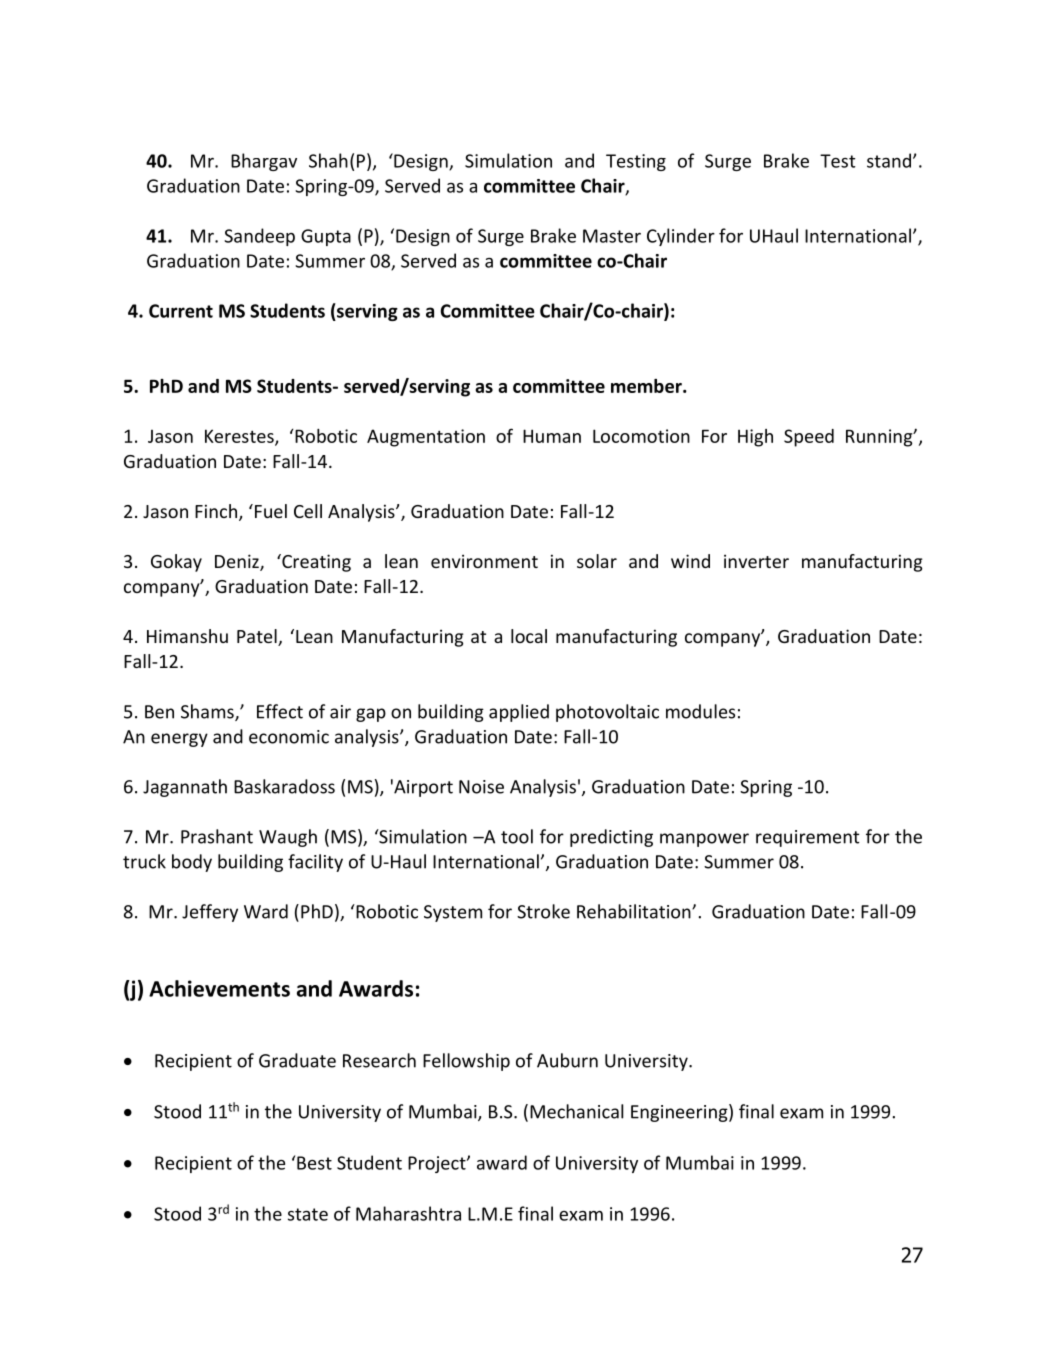  I want to click on Shams, so click(208, 712).
